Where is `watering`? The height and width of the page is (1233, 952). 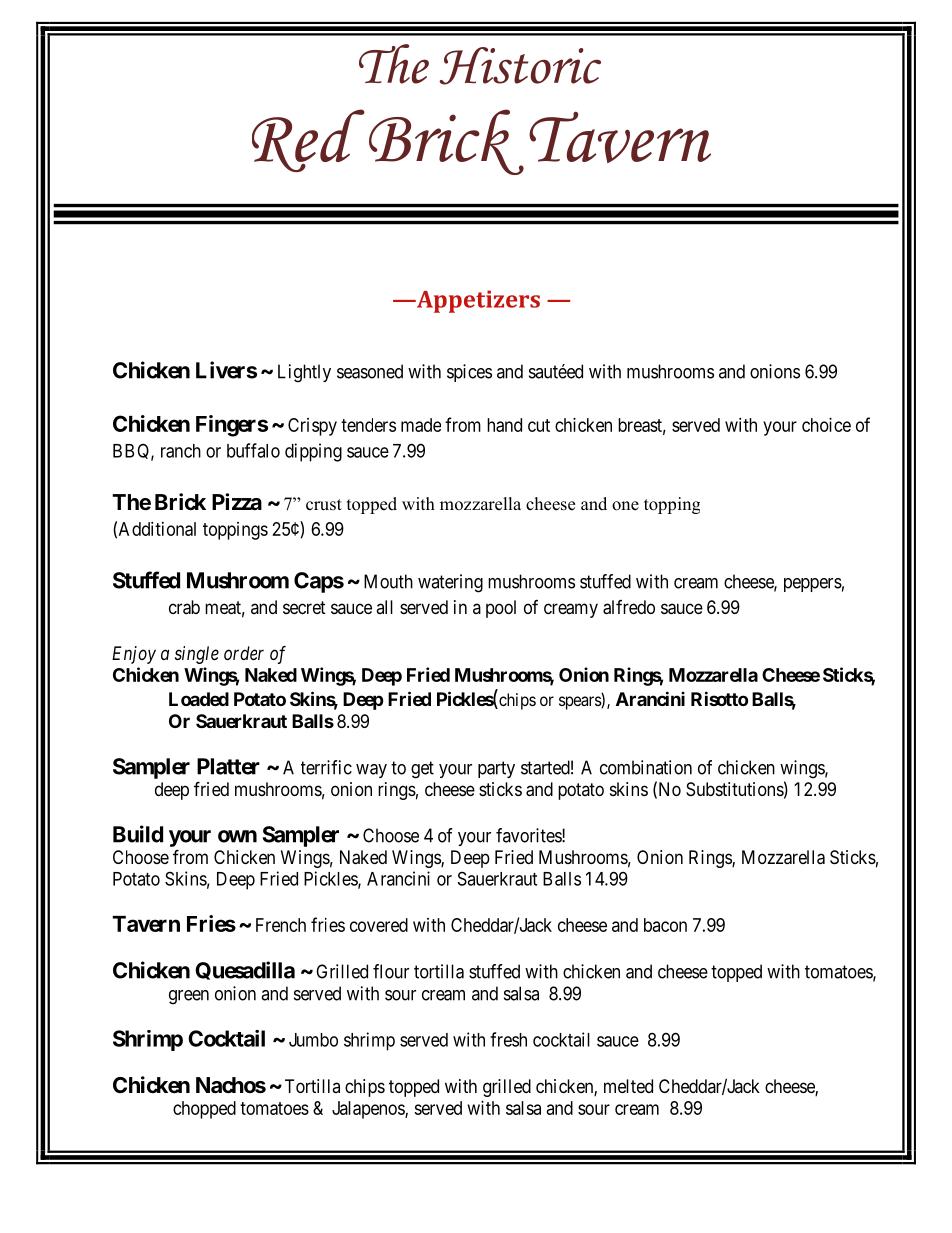
watering is located at coordinates (450, 583).
